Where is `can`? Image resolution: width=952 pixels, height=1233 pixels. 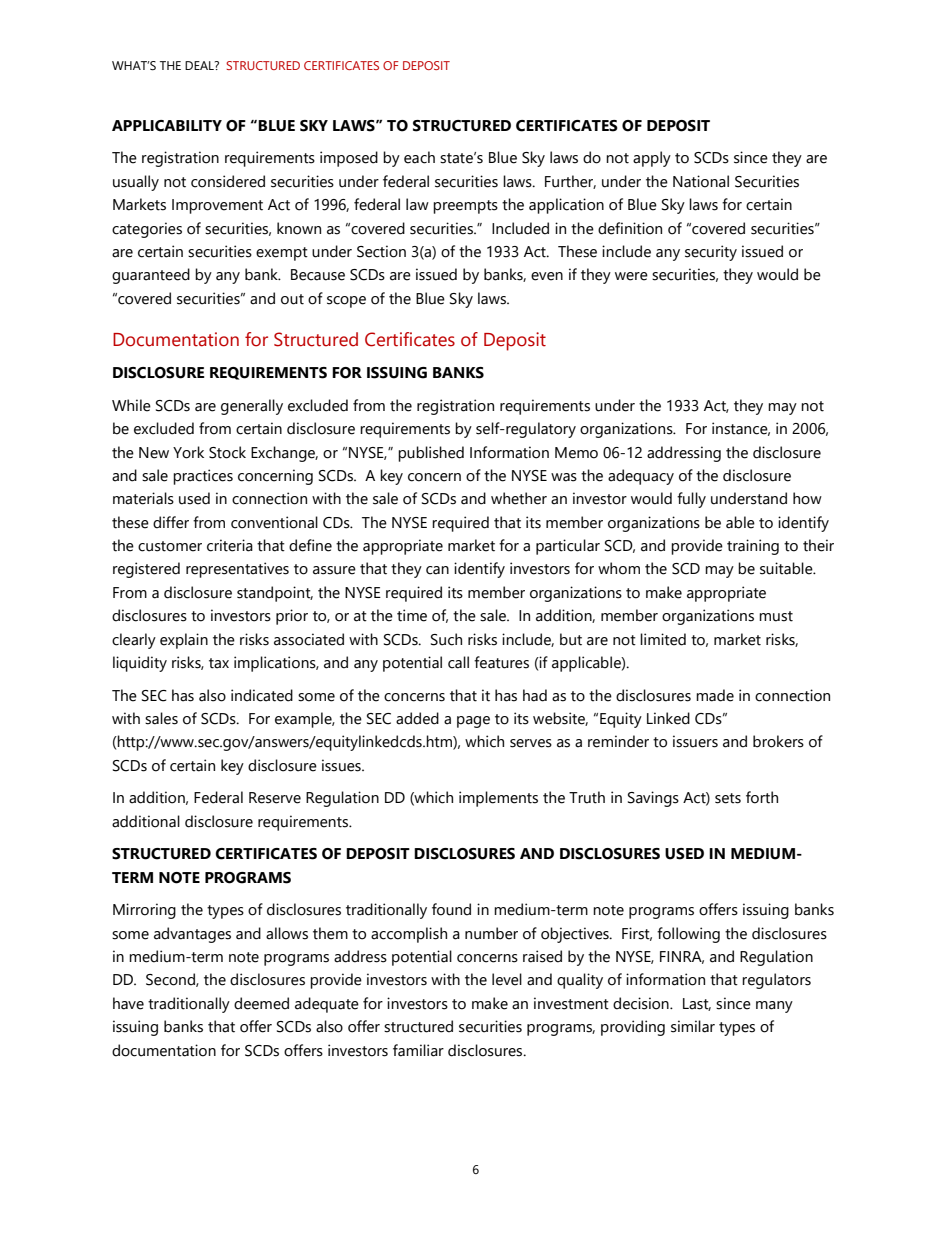
can is located at coordinates (437, 570).
